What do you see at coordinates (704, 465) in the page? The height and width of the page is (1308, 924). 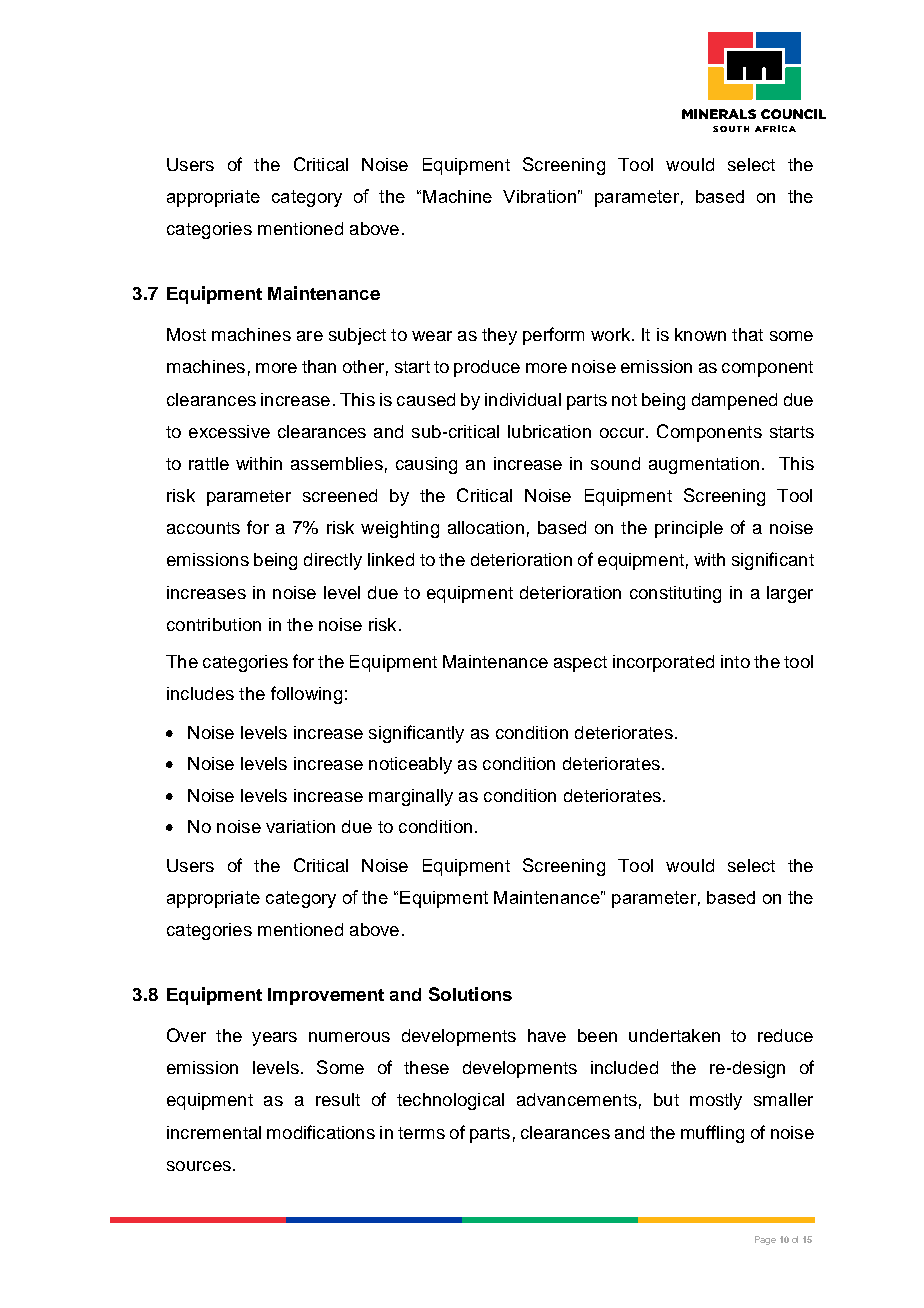 I see `augmentation` at bounding box center [704, 465].
